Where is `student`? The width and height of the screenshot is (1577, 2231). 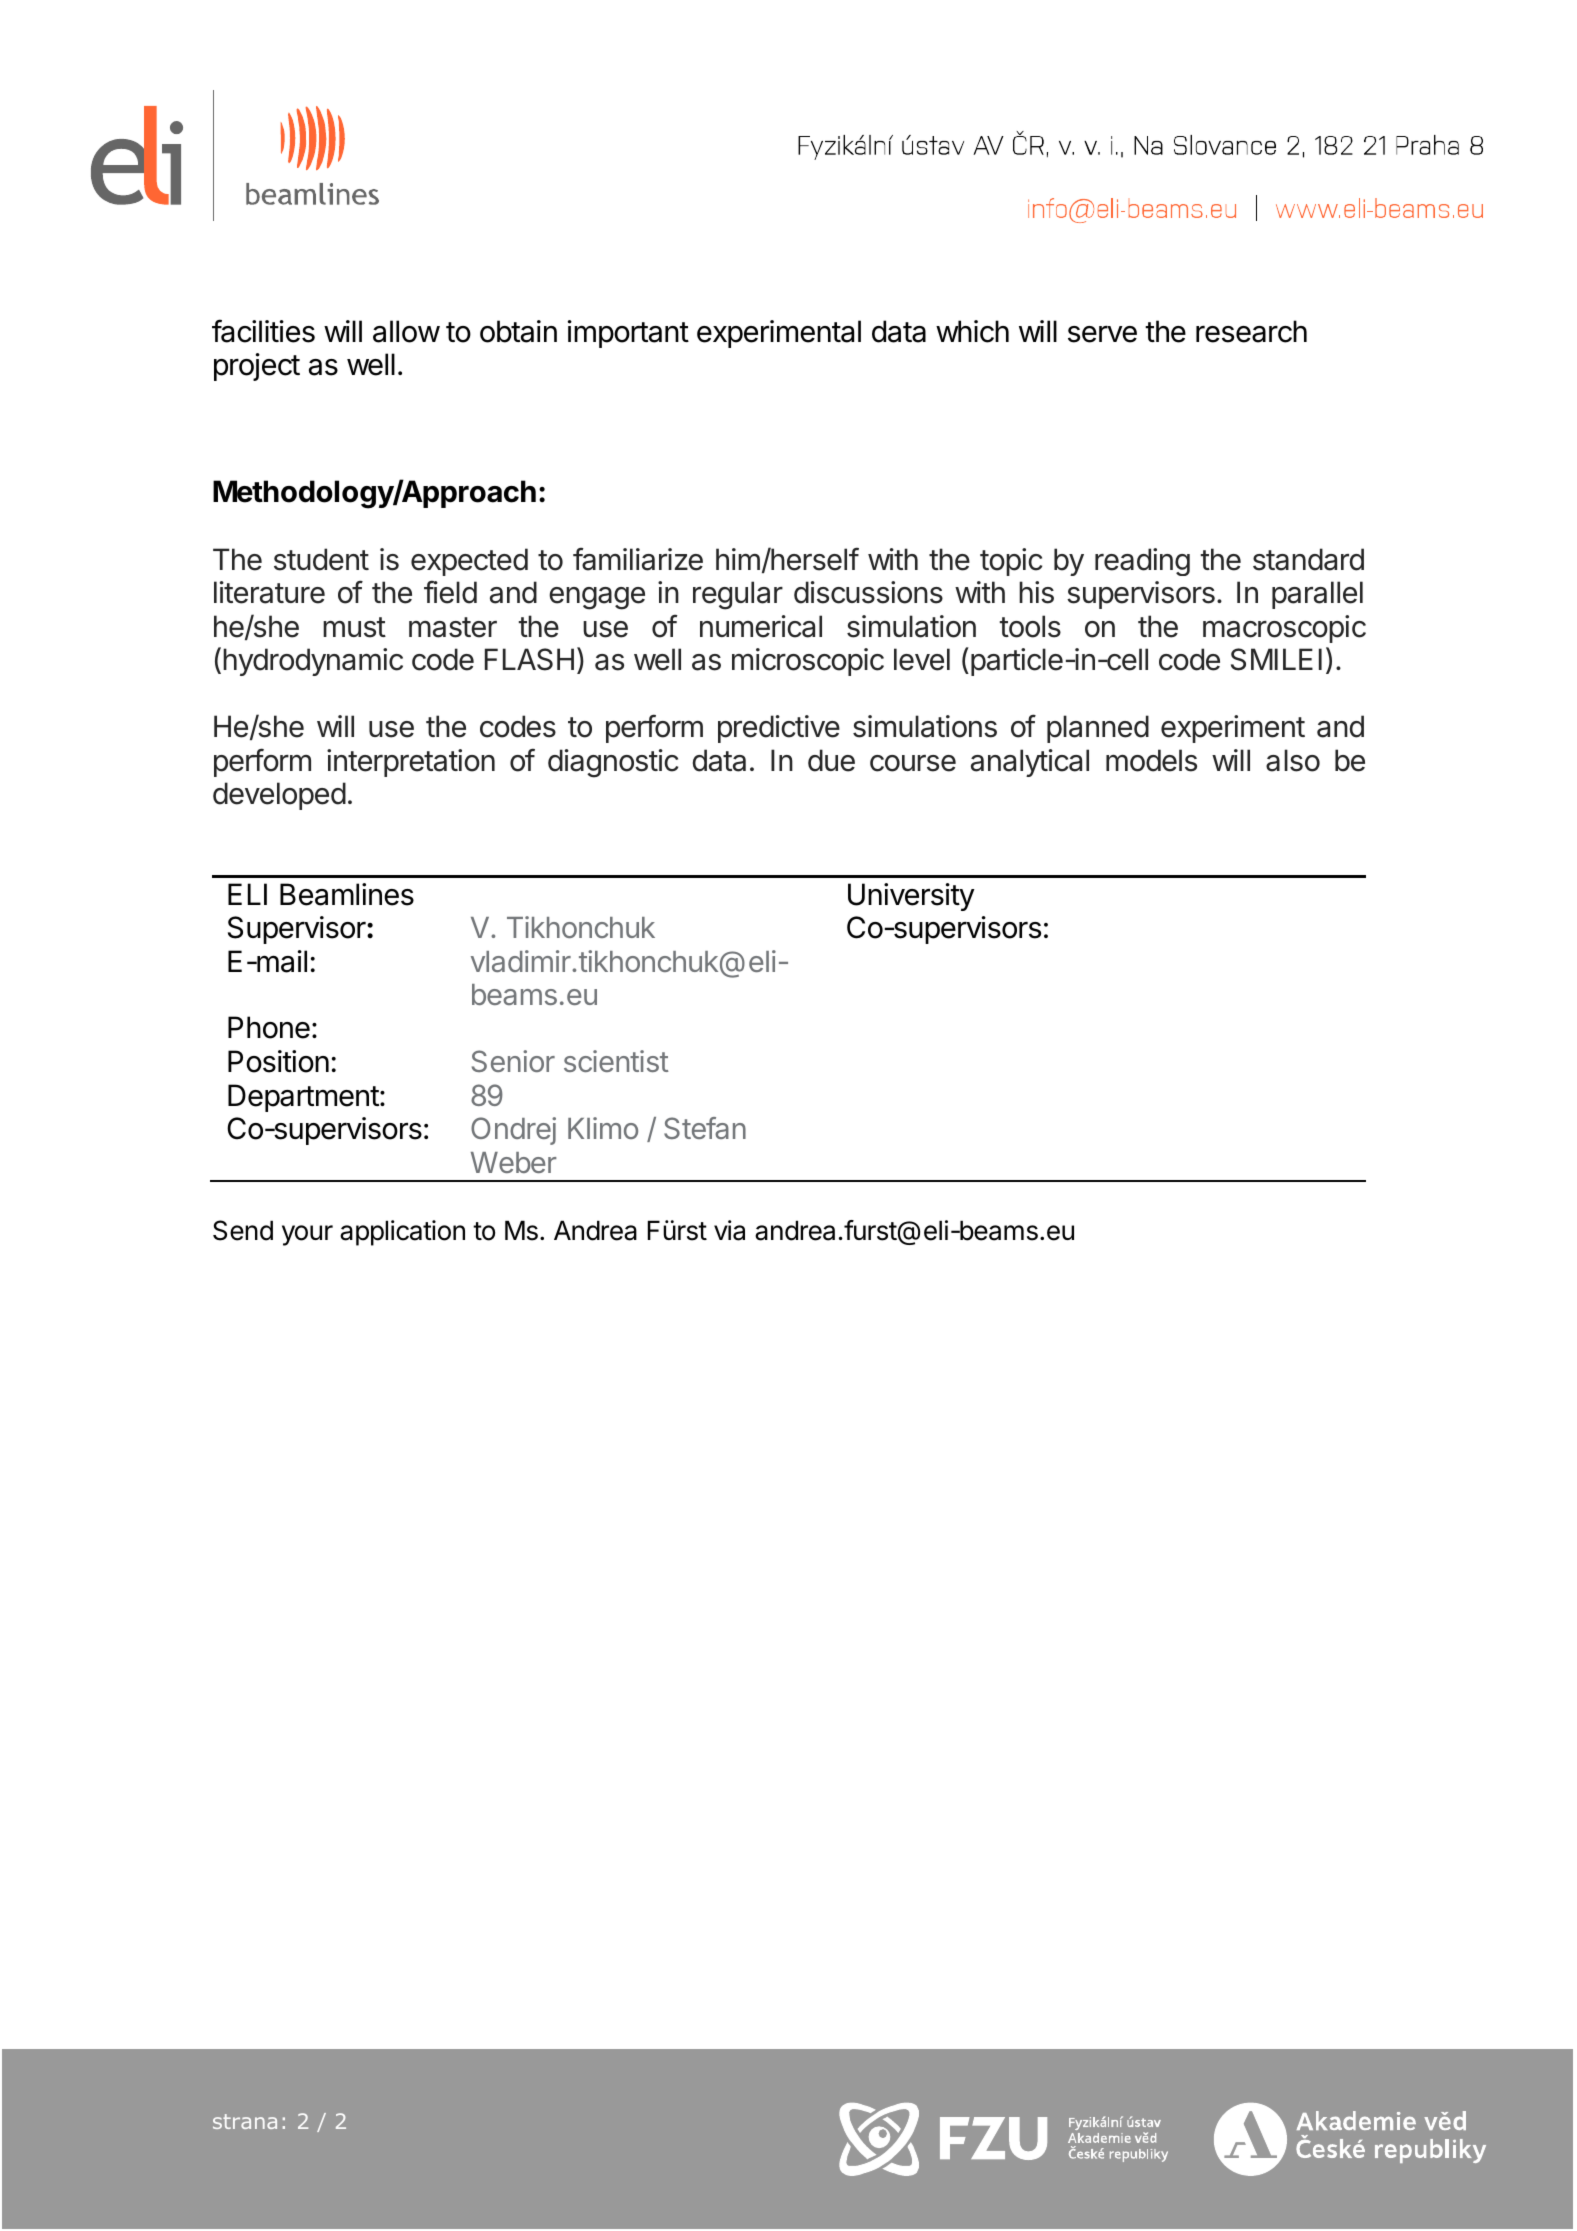
student is located at coordinates (321, 559).
